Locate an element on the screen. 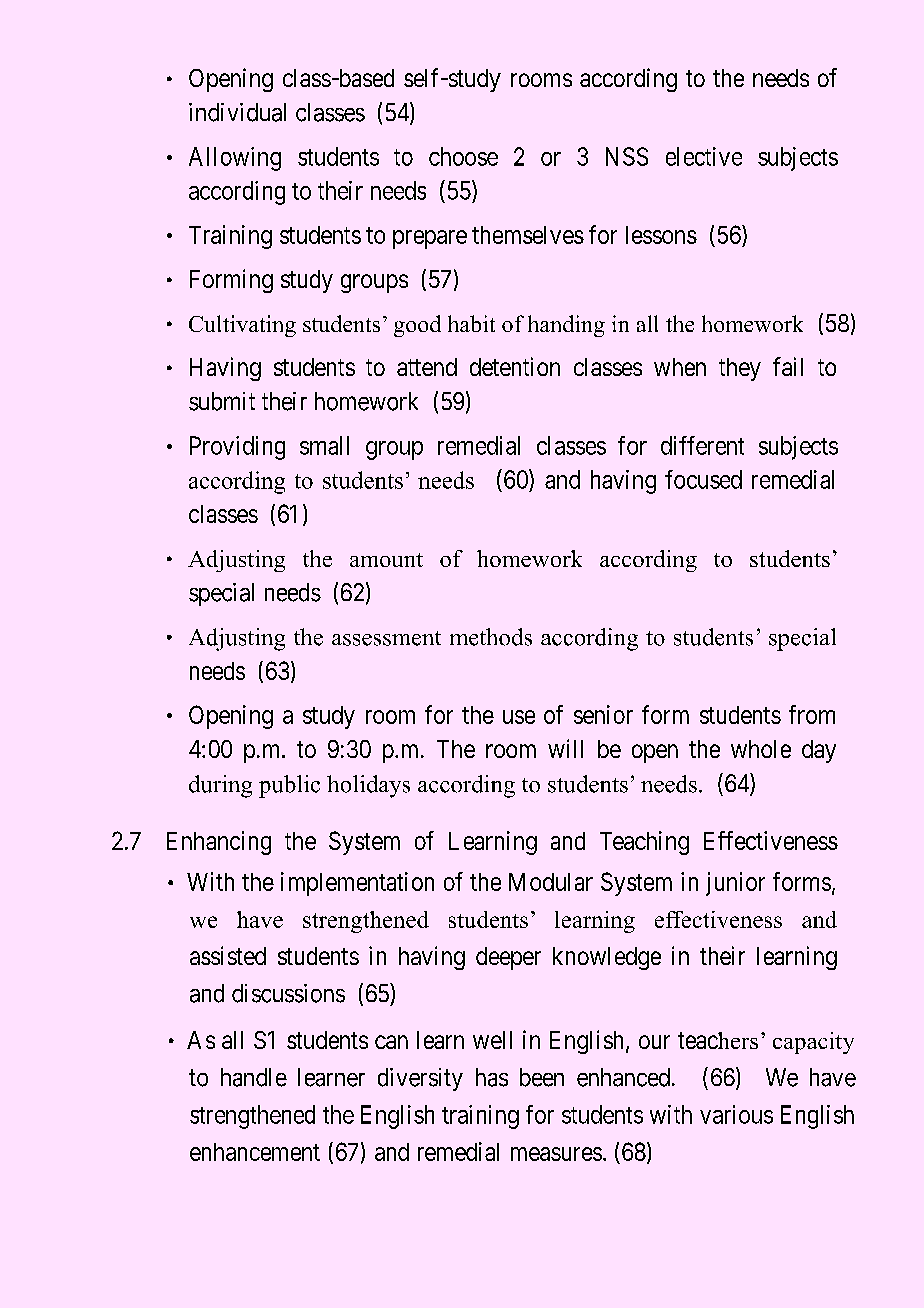  focused is located at coordinates (703, 479).
